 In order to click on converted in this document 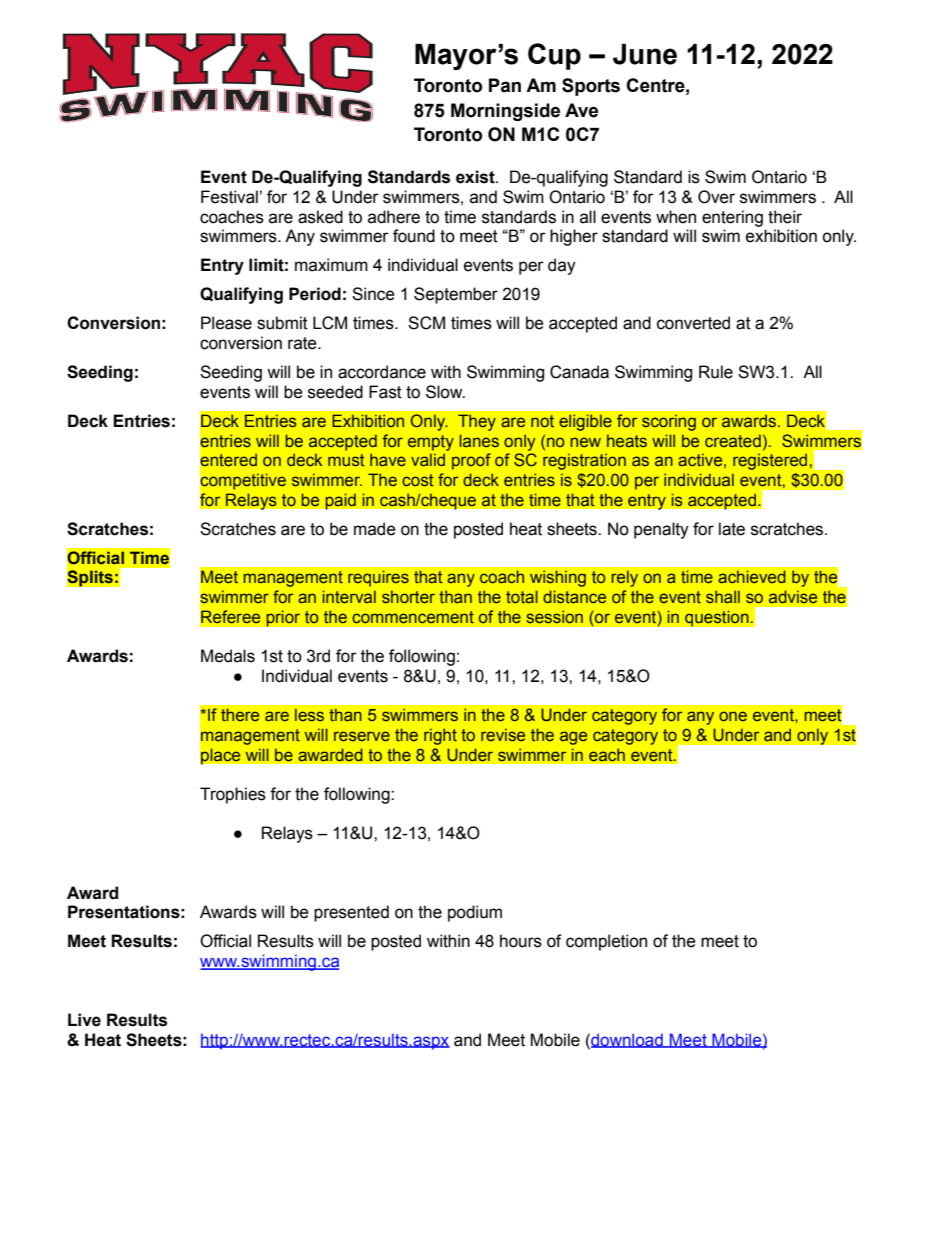, I will do `click(693, 323)`.
